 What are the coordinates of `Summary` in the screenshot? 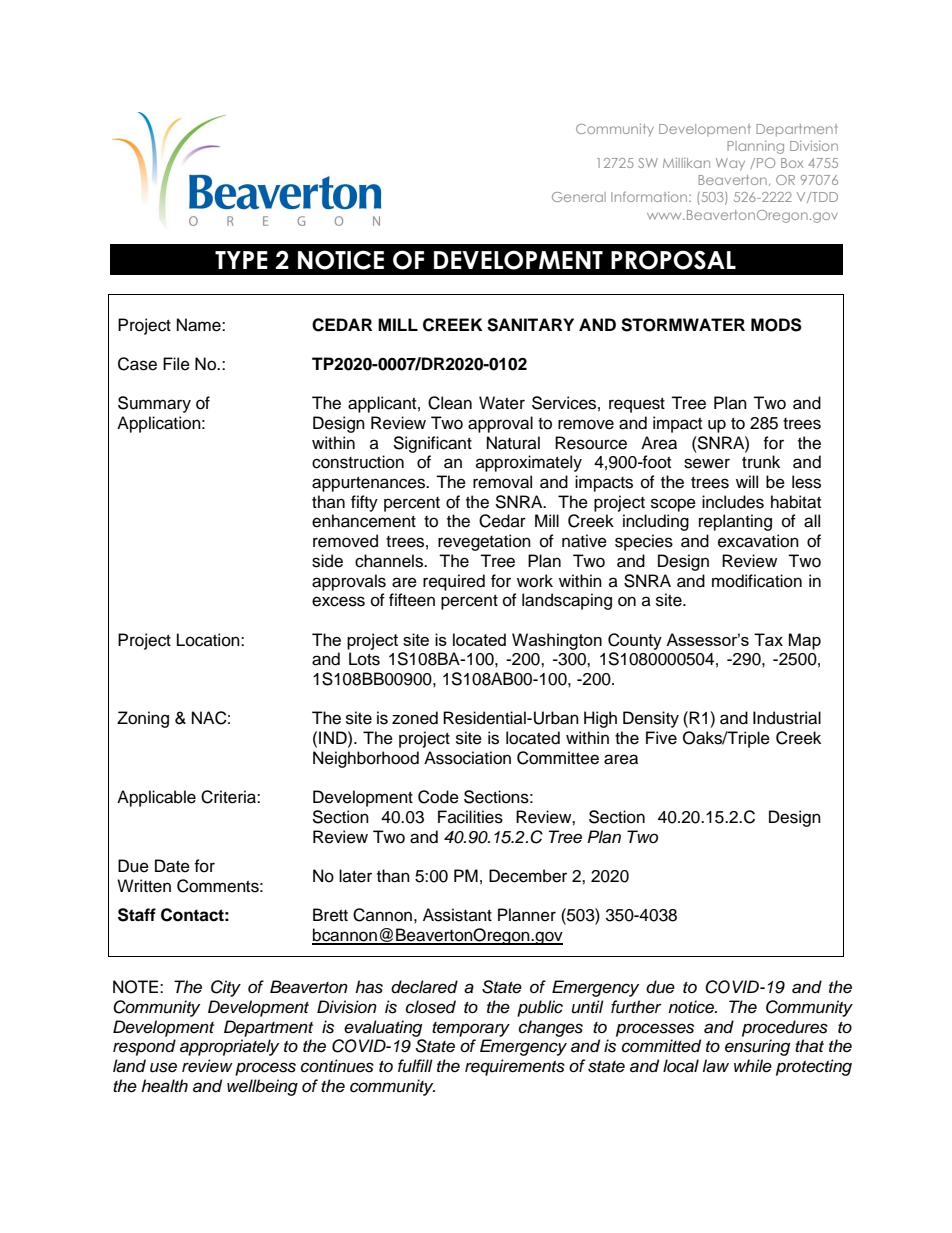 It's located at (154, 404).
